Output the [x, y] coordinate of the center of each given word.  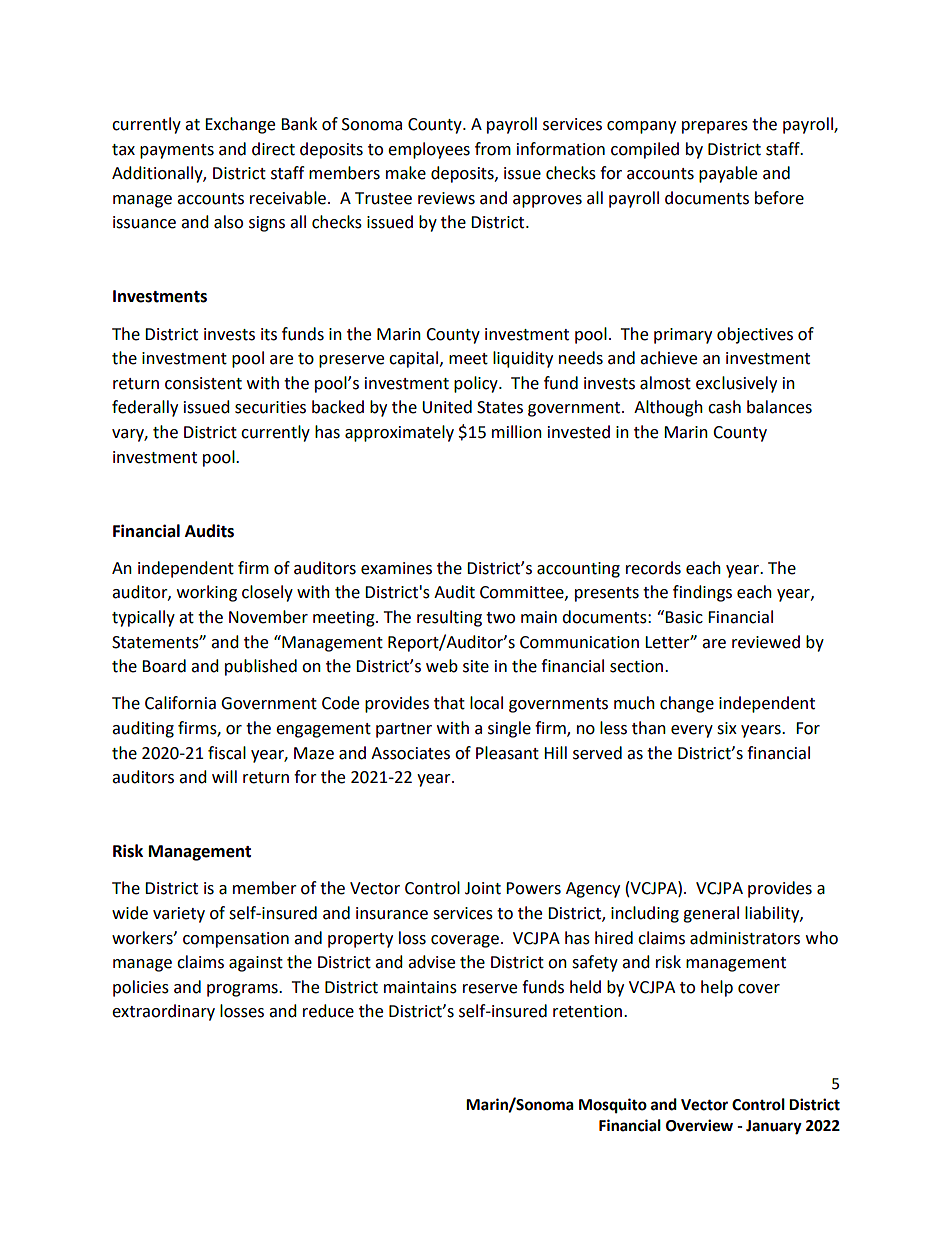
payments [177, 151]
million [517, 432]
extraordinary [163, 1012]
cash [724, 407]
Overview [699, 1125]
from [493, 149]
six [727, 728]
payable [728, 174]
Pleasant [507, 753]
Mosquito [613, 1106]
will [224, 776]
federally [145, 408]
